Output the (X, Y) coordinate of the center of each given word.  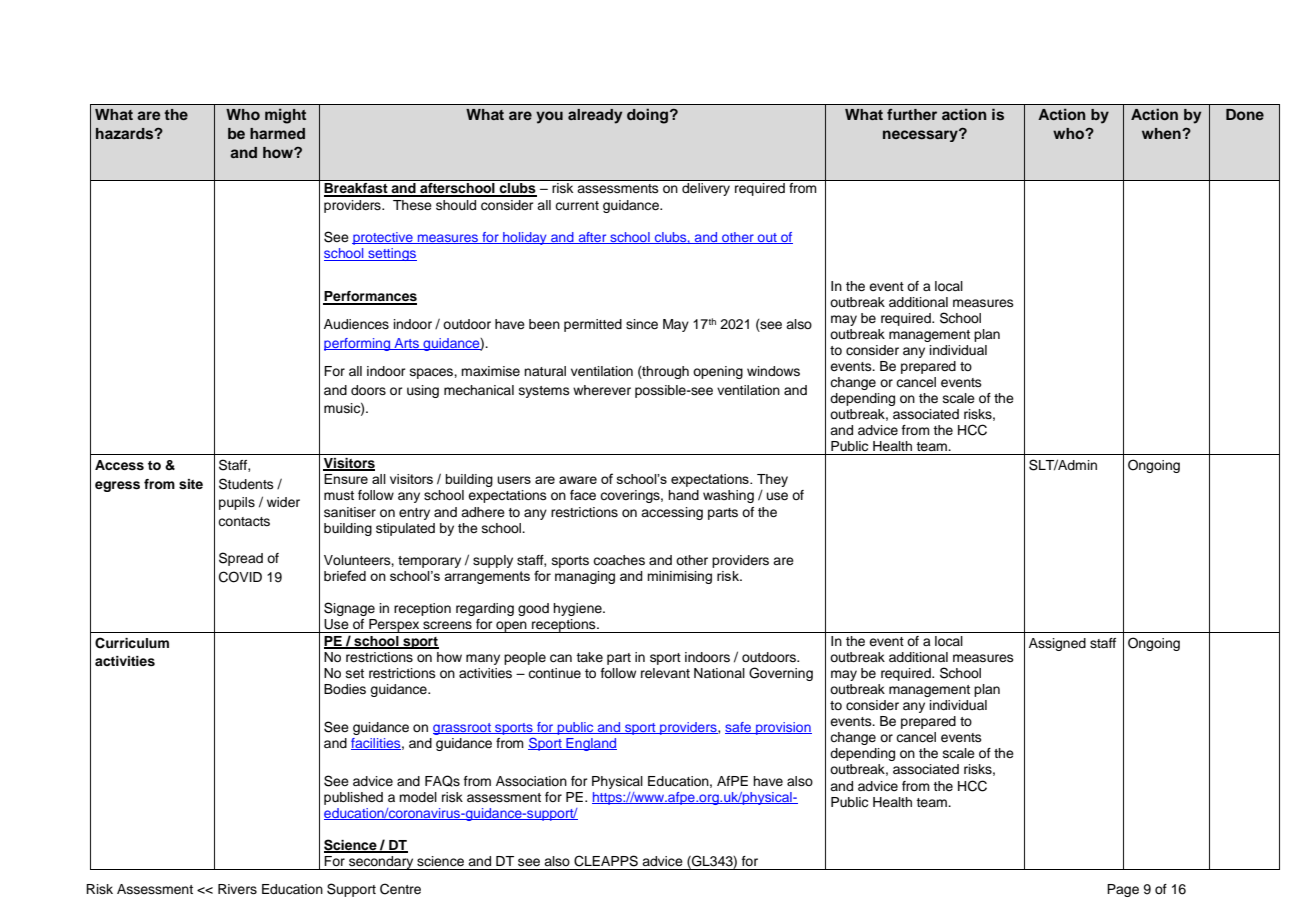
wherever (602, 390)
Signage (349, 609)
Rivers (237, 889)
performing (358, 344)
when (1162, 133)
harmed (277, 133)
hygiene (578, 609)
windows (773, 371)
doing (649, 116)
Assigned (1057, 644)
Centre (400, 889)
